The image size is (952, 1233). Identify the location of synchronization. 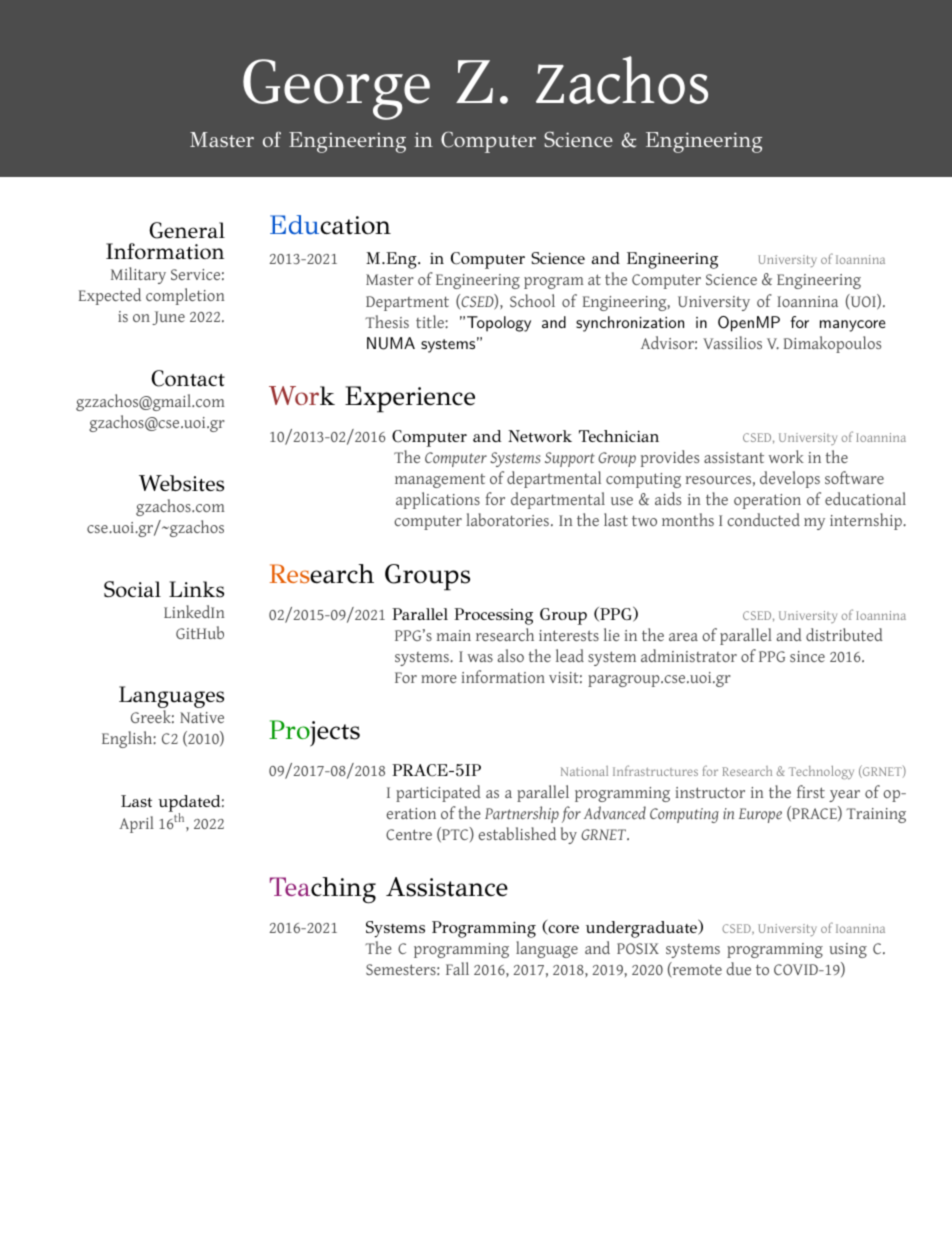
(630, 324).
